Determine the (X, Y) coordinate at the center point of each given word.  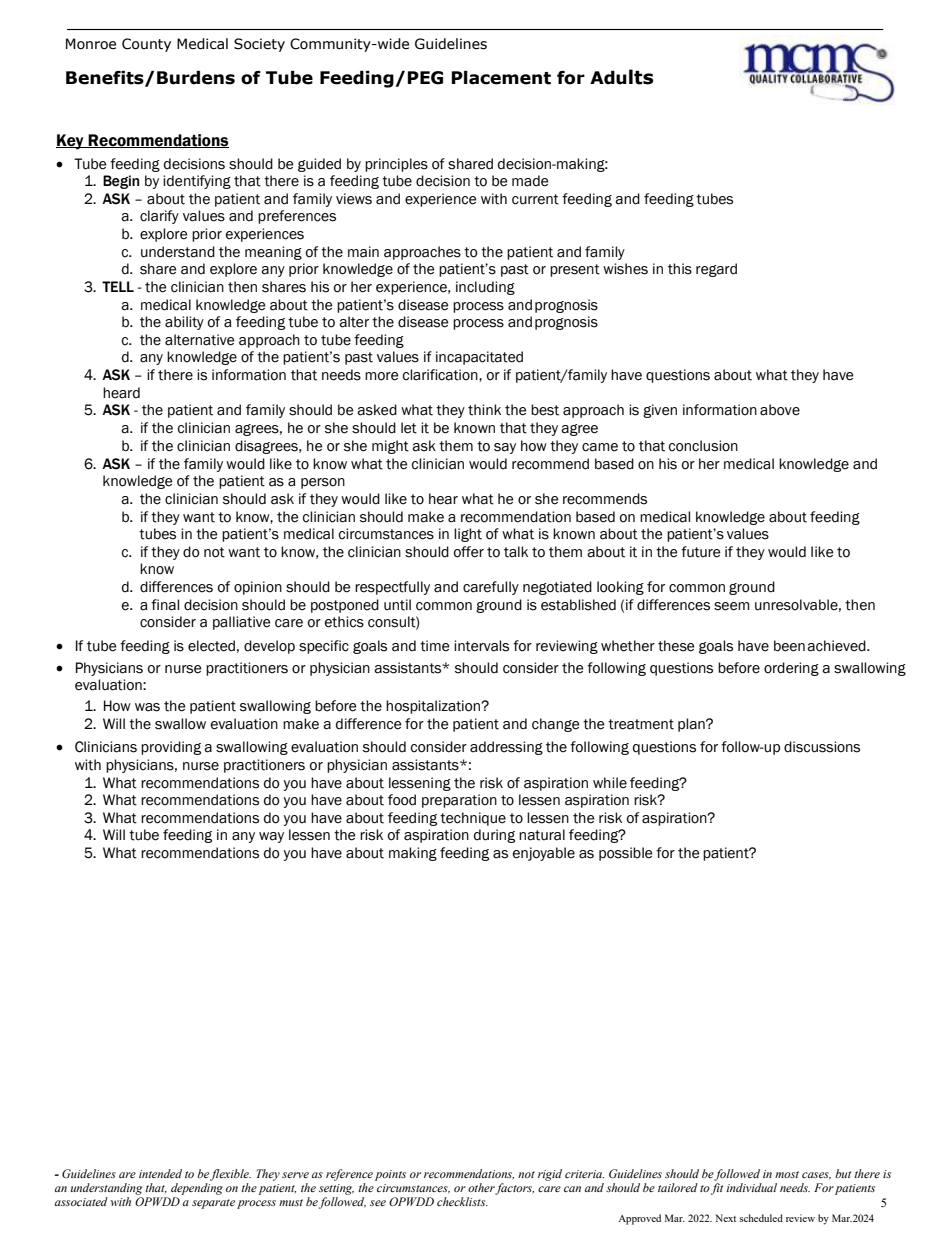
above (780, 410)
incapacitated (479, 358)
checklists (462, 1201)
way (271, 837)
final (165, 605)
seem (732, 606)
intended (160, 1173)
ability (184, 323)
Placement (501, 78)
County (146, 45)
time (434, 646)
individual (751, 1187)
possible (625, 854)
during (494, 836)
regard (716, 270)
